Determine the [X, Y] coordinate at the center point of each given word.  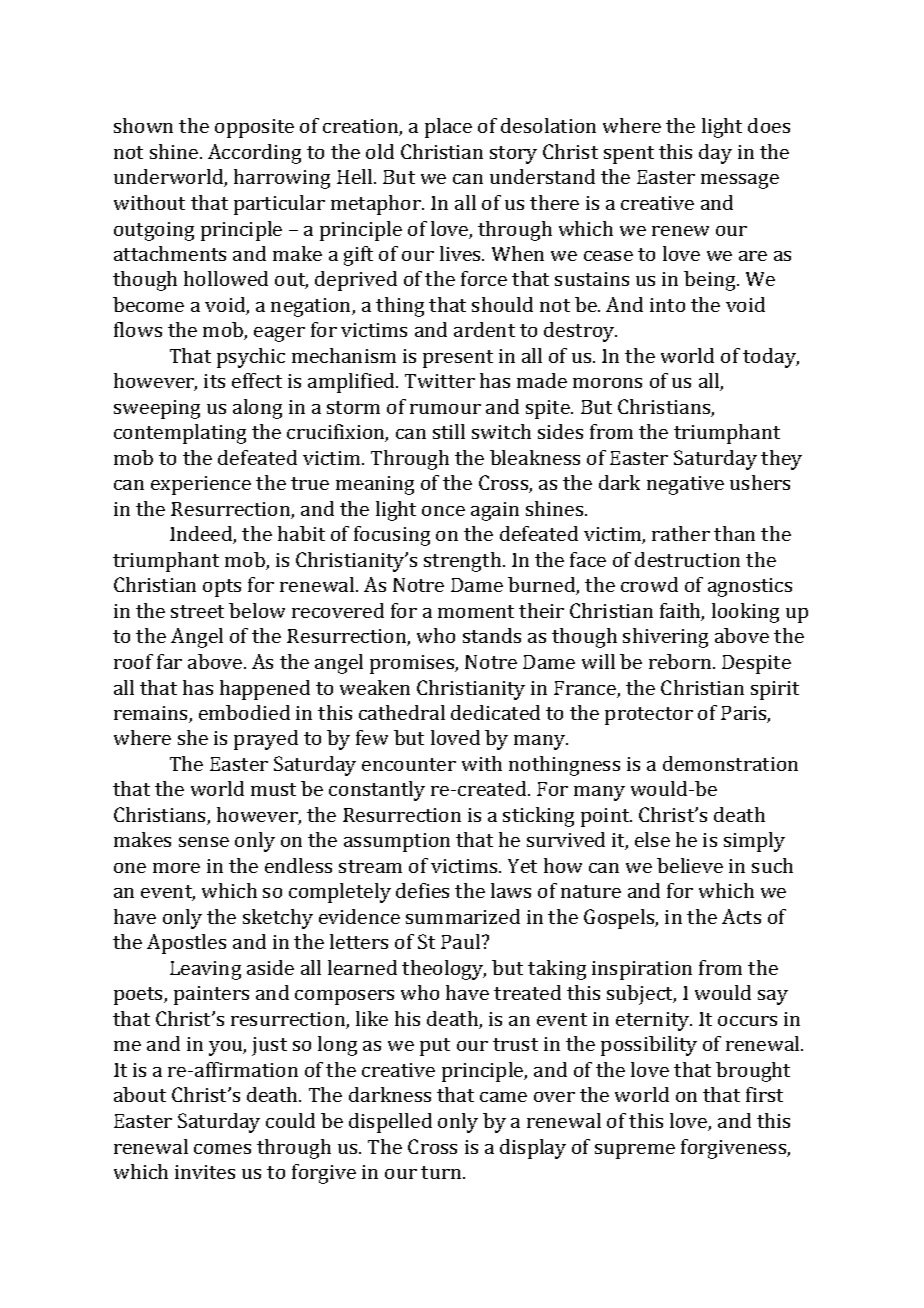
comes [222, 1149]
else [652, 839]
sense [204, 842]
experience [201, 485]
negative [685, 485]
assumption [397, 842]
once [443, 511]
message [740, 181]
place [448, 128]
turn [442, 1172]
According [254, 154]
